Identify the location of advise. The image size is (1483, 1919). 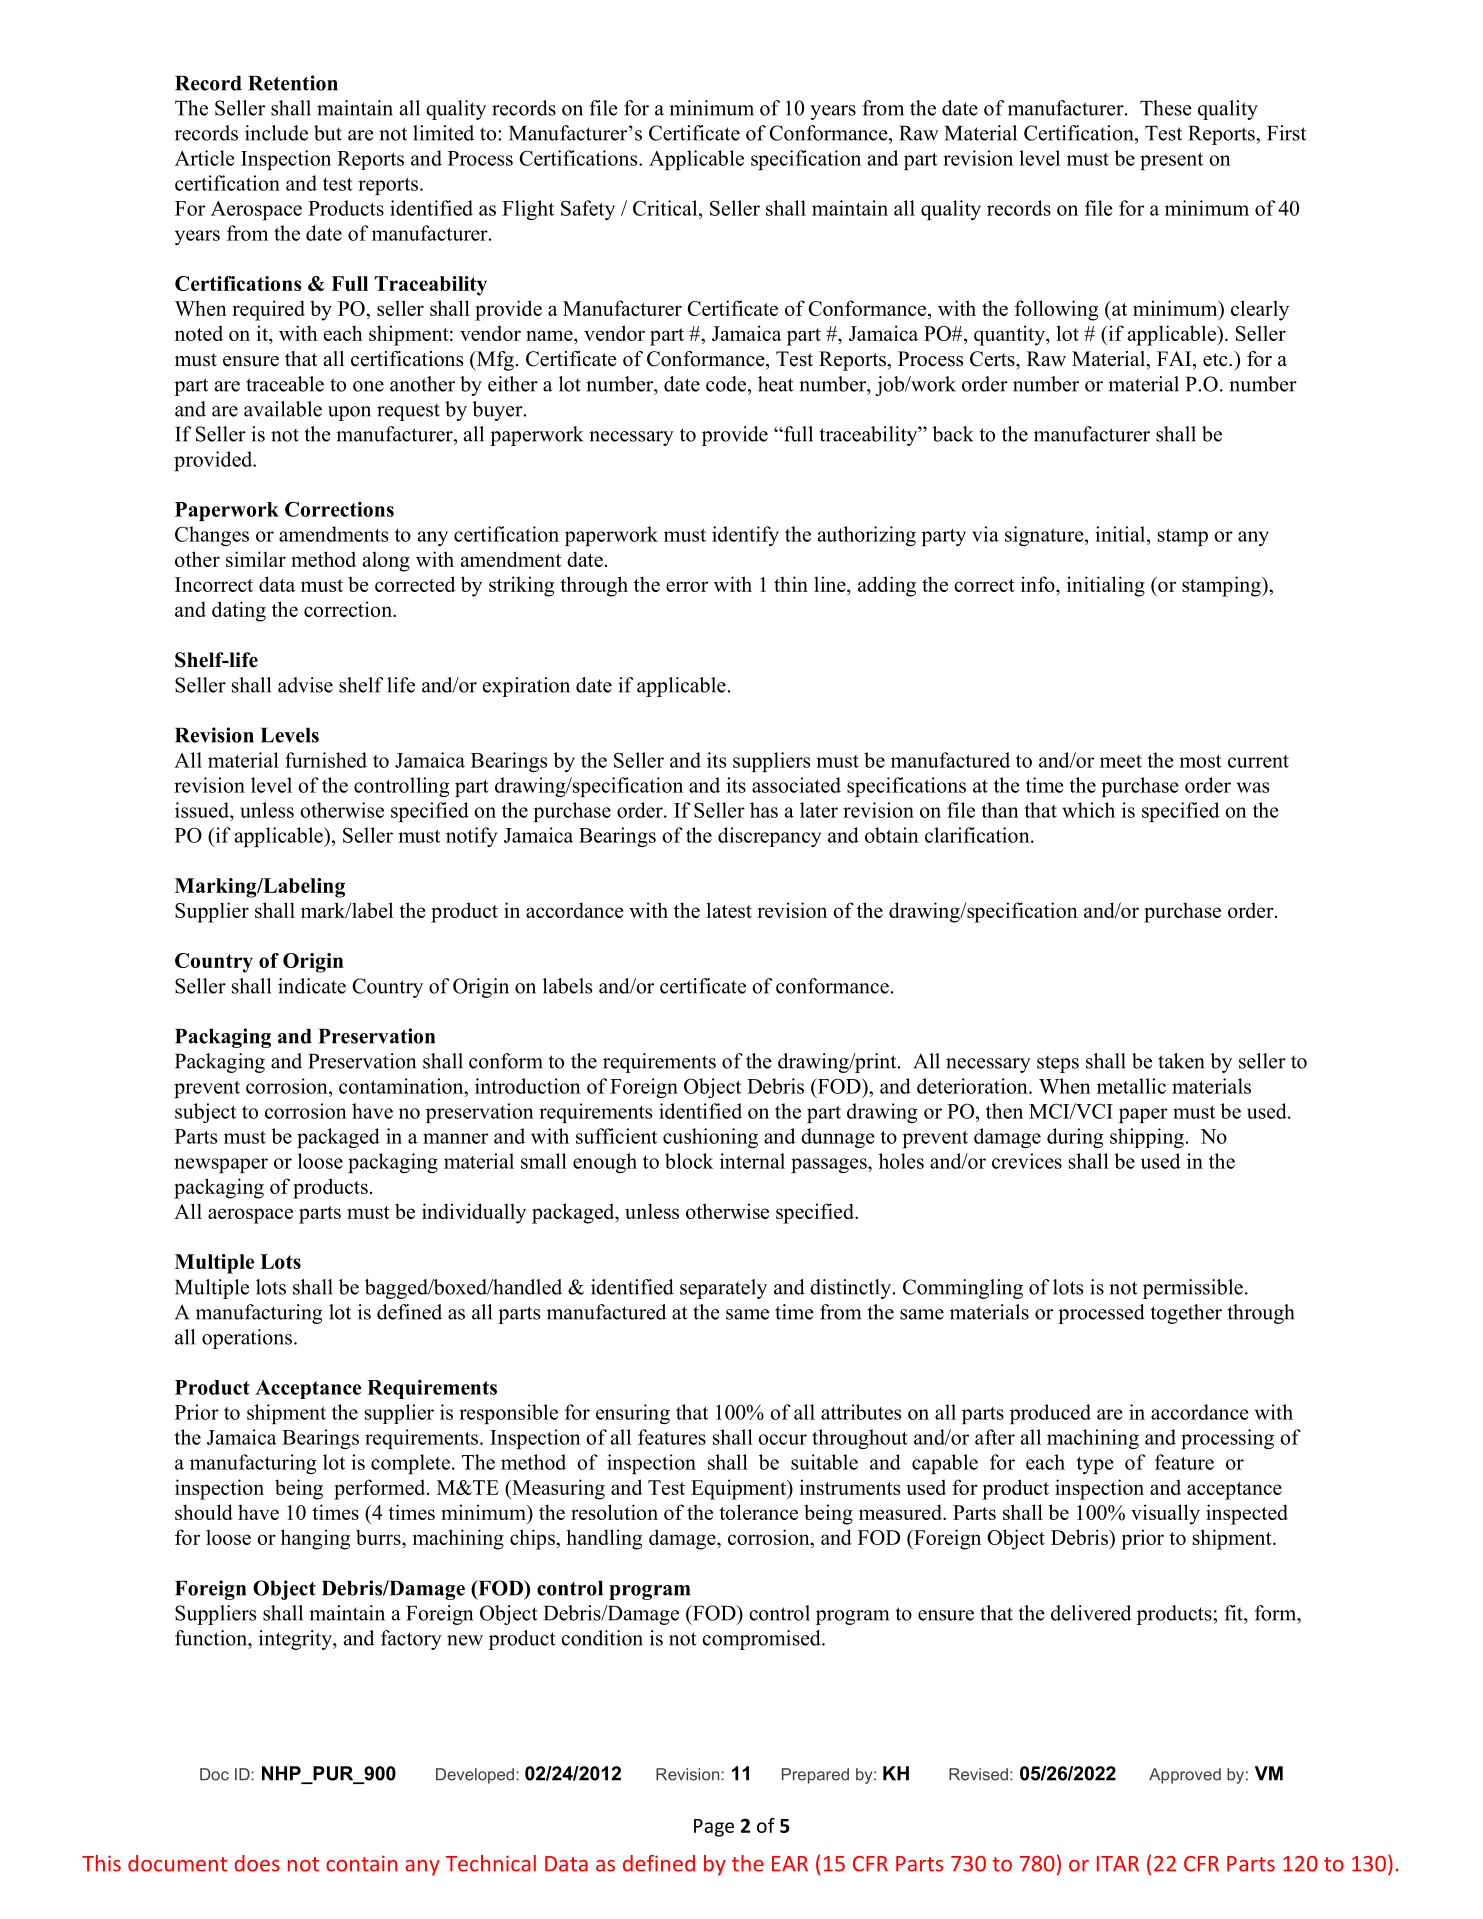
(305, 685).
